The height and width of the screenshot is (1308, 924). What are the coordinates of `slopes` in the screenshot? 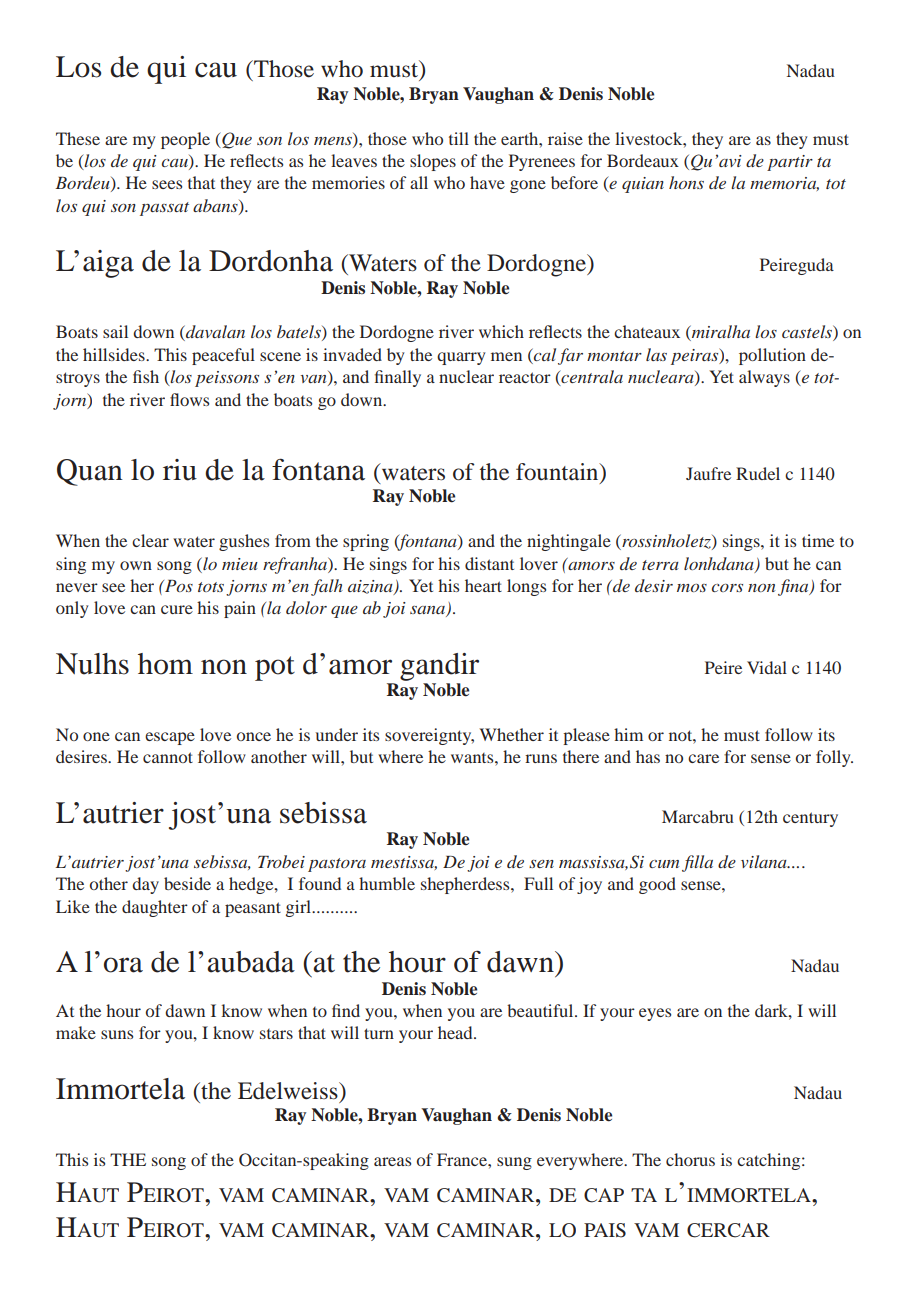 It's located at (433, 162).
